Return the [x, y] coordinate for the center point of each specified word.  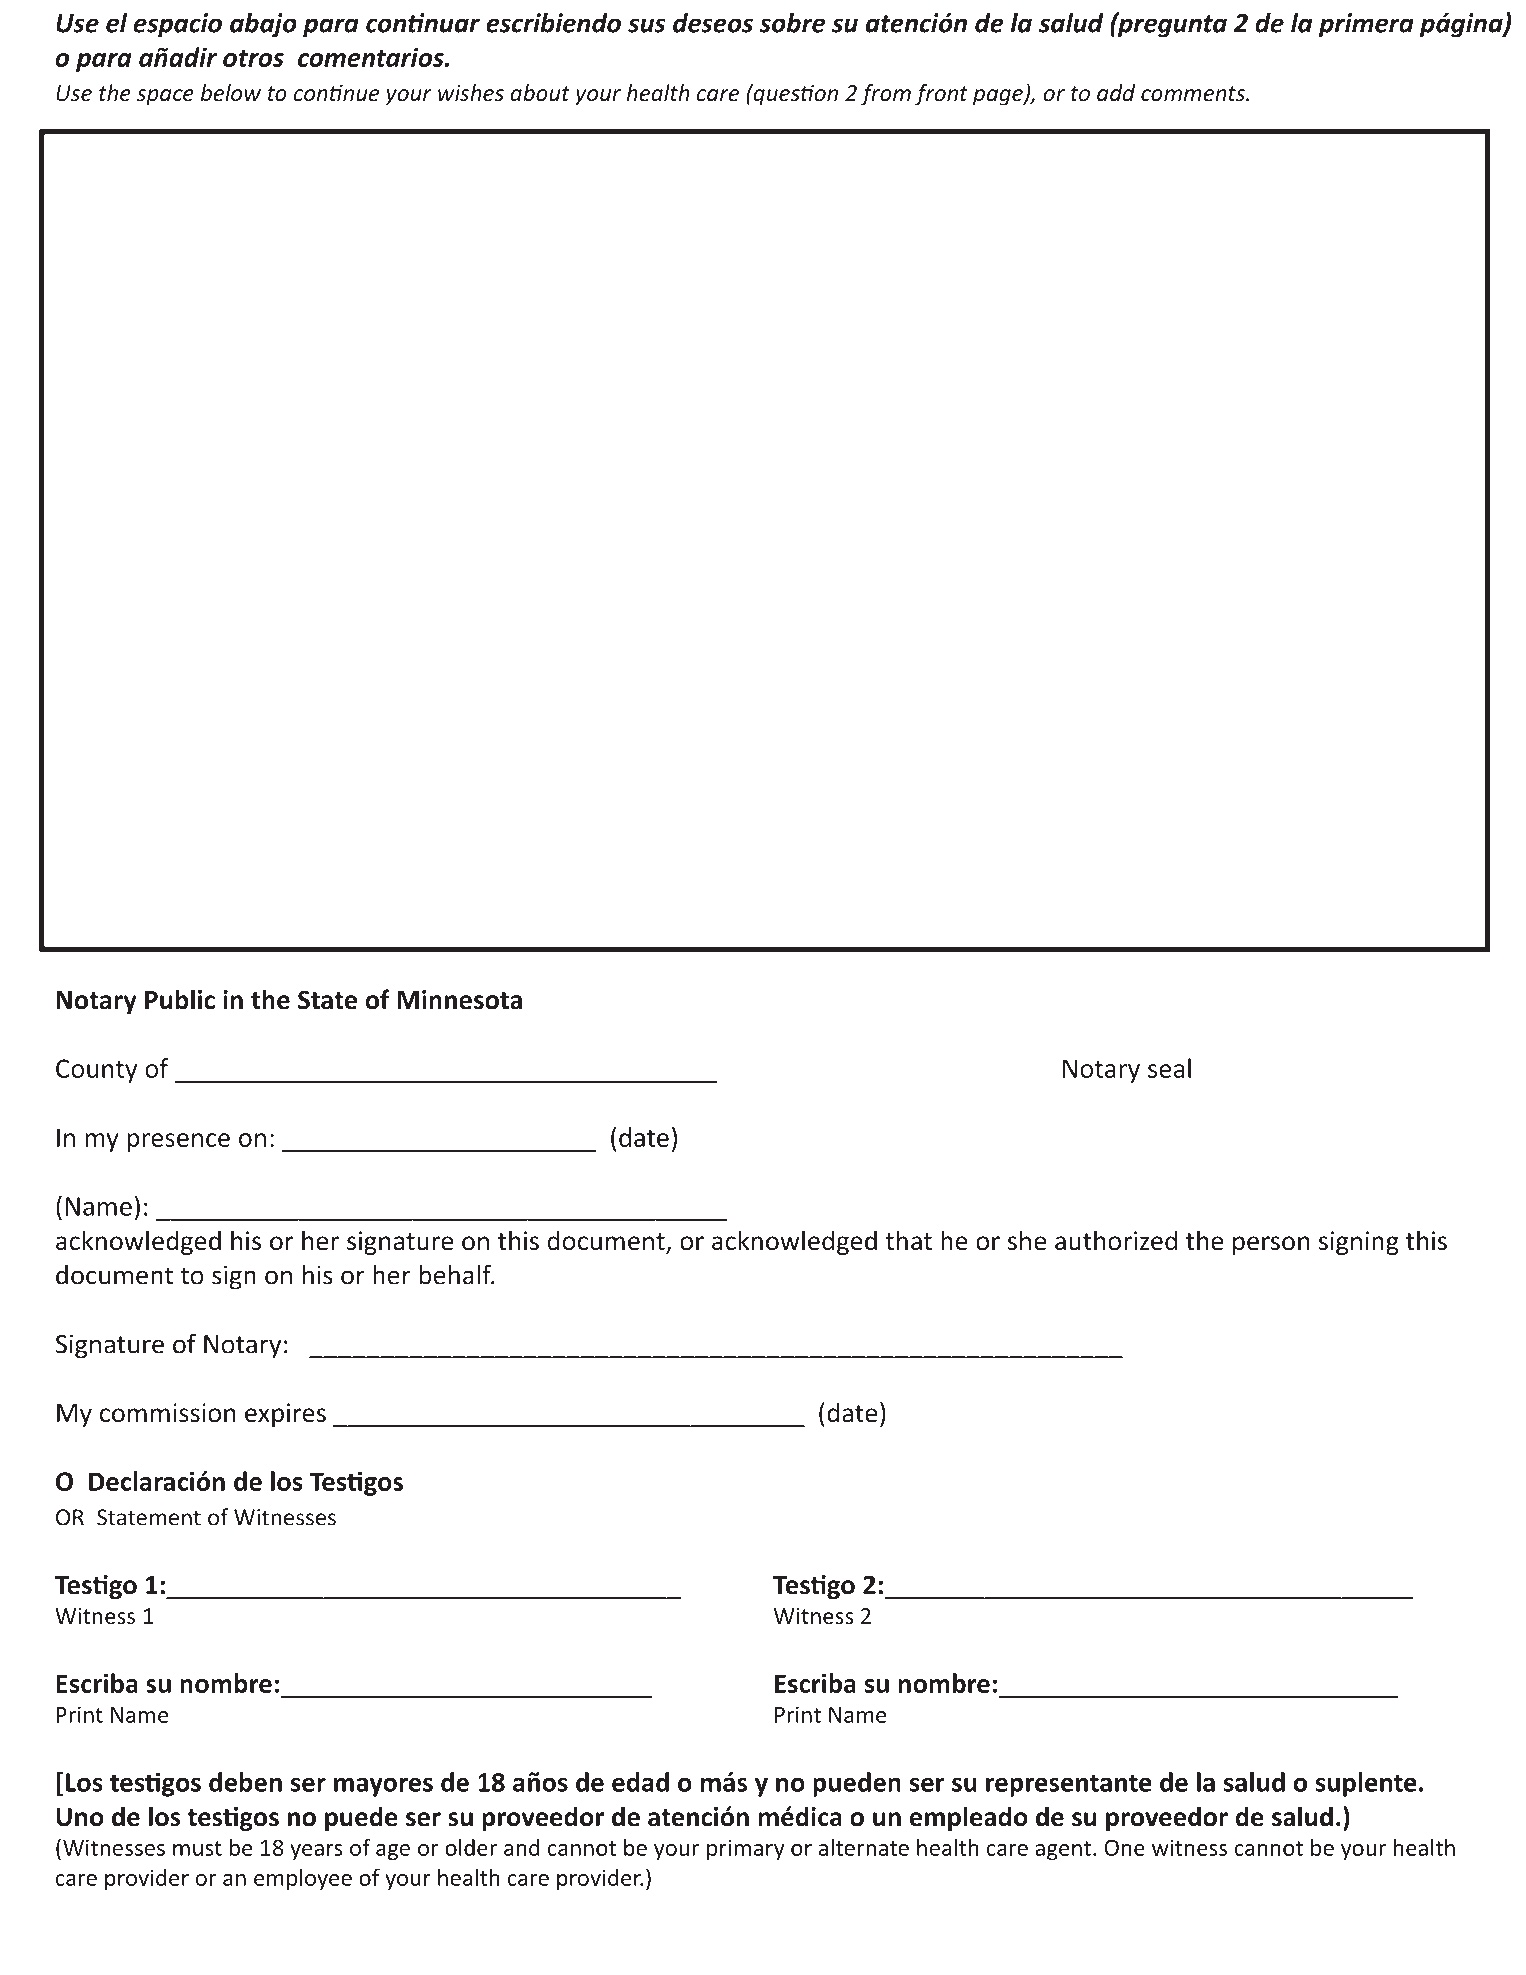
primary [746, 1849]
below [231, 92]
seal [1169, 1068]
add [1116, 92]
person [1271, 1245]
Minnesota [459, 1000]
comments [1194, 93]
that [908, 1240]
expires [285, 1415]
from [886, 95]
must [197, 1848]
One [1124, 1848]
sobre [792, 23]
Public [180, 999]
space [165, 97]
